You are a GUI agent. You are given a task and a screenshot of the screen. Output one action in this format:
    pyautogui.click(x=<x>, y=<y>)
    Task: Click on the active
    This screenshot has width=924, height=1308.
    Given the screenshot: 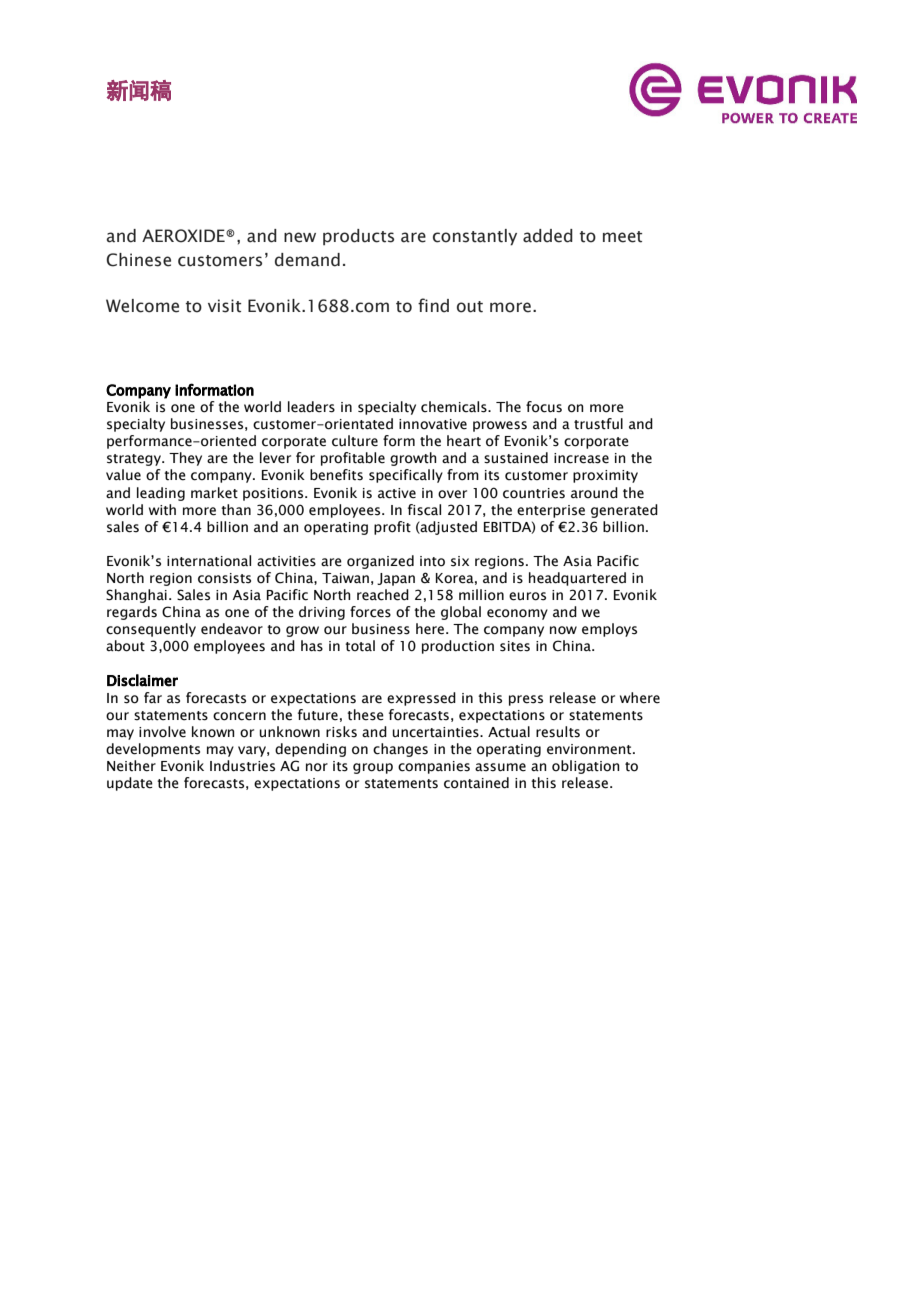 What is the action you would take?
    pyautogui.click(x=397, y=493)
